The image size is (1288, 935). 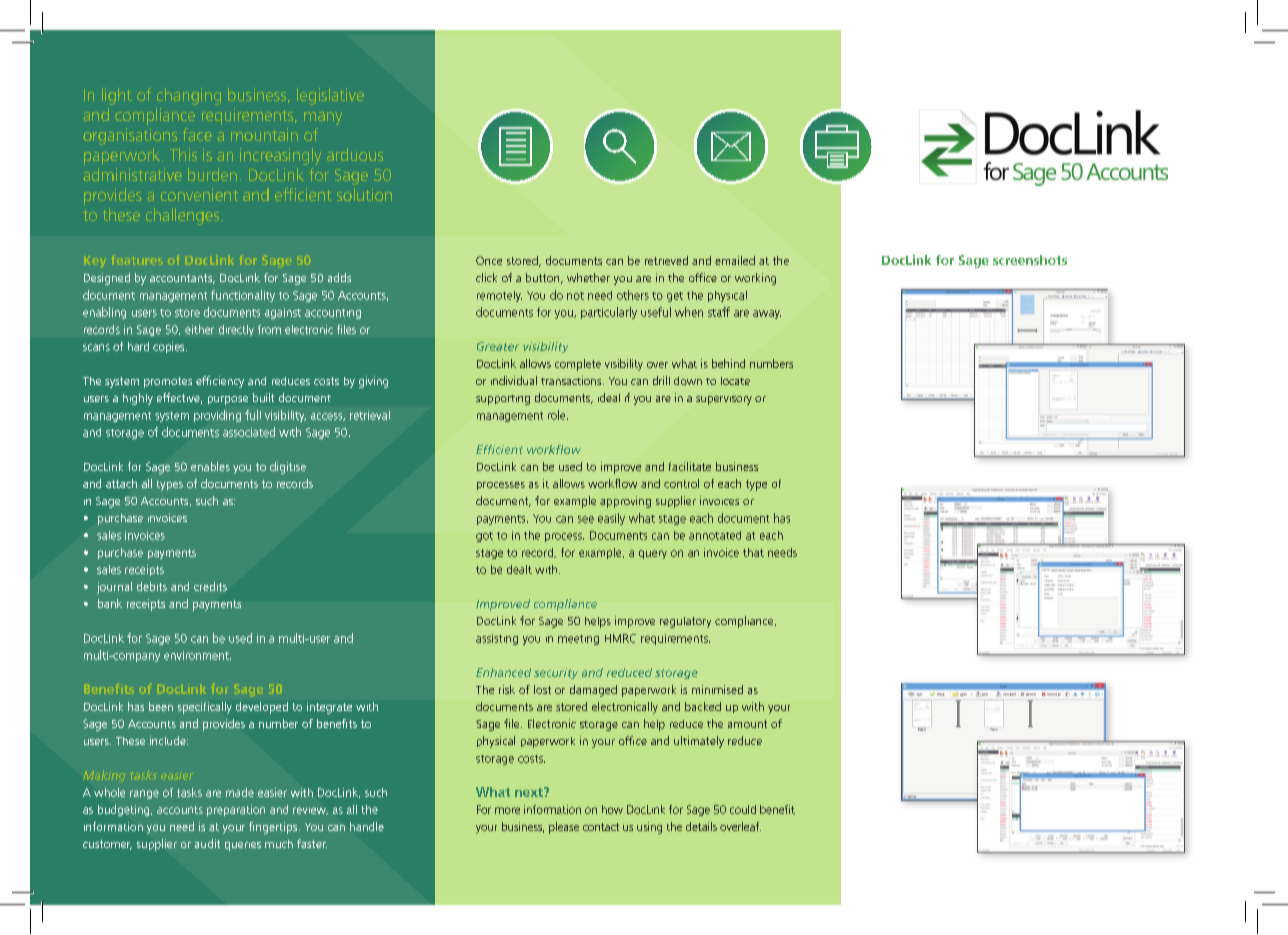 What do you see at coordinates (207, 843) in the image?
I see `audit` at bounding box center [207, 843].
